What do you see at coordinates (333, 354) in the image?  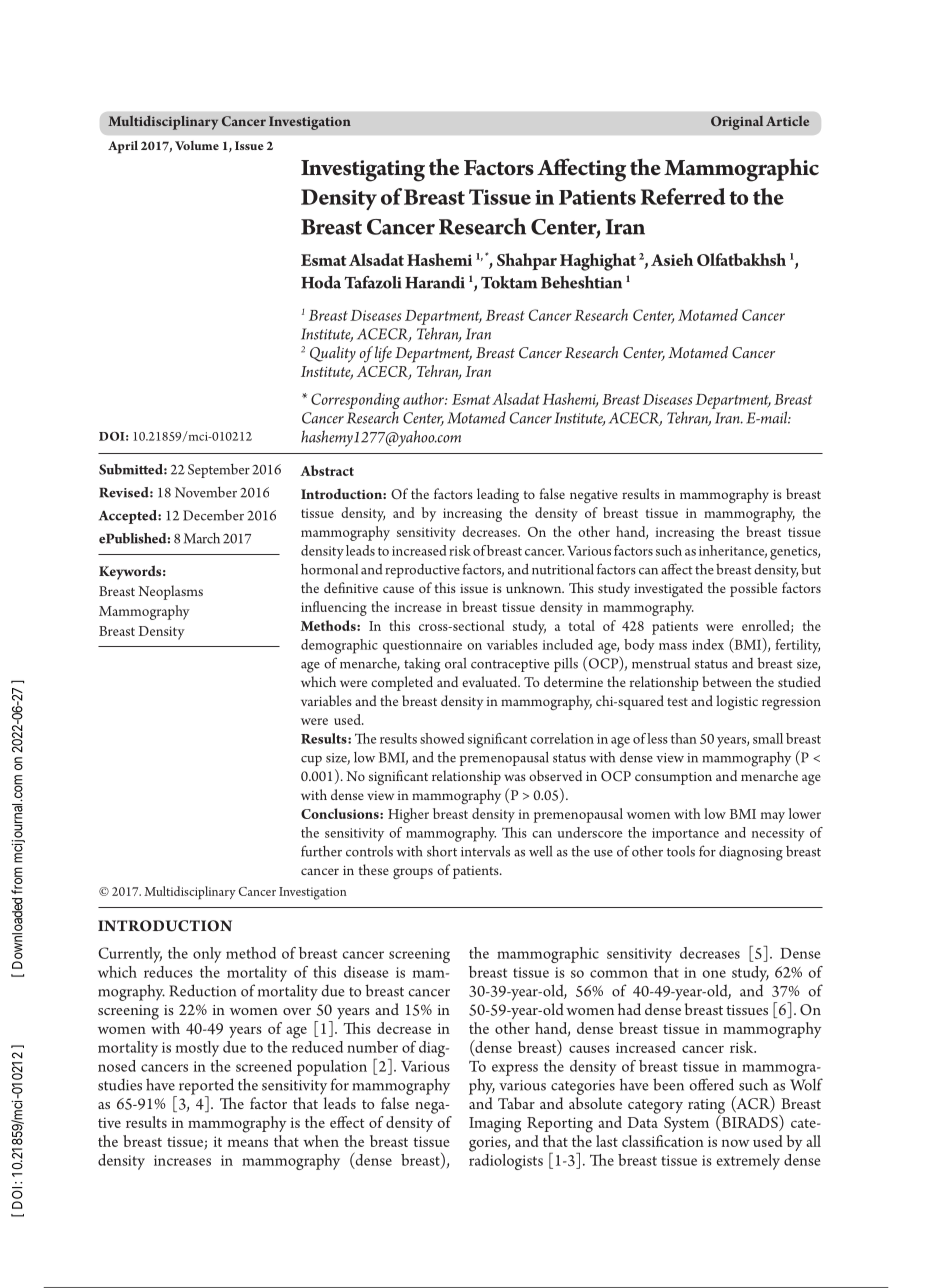 I see `Quality` at bounding box center [333, 354].
